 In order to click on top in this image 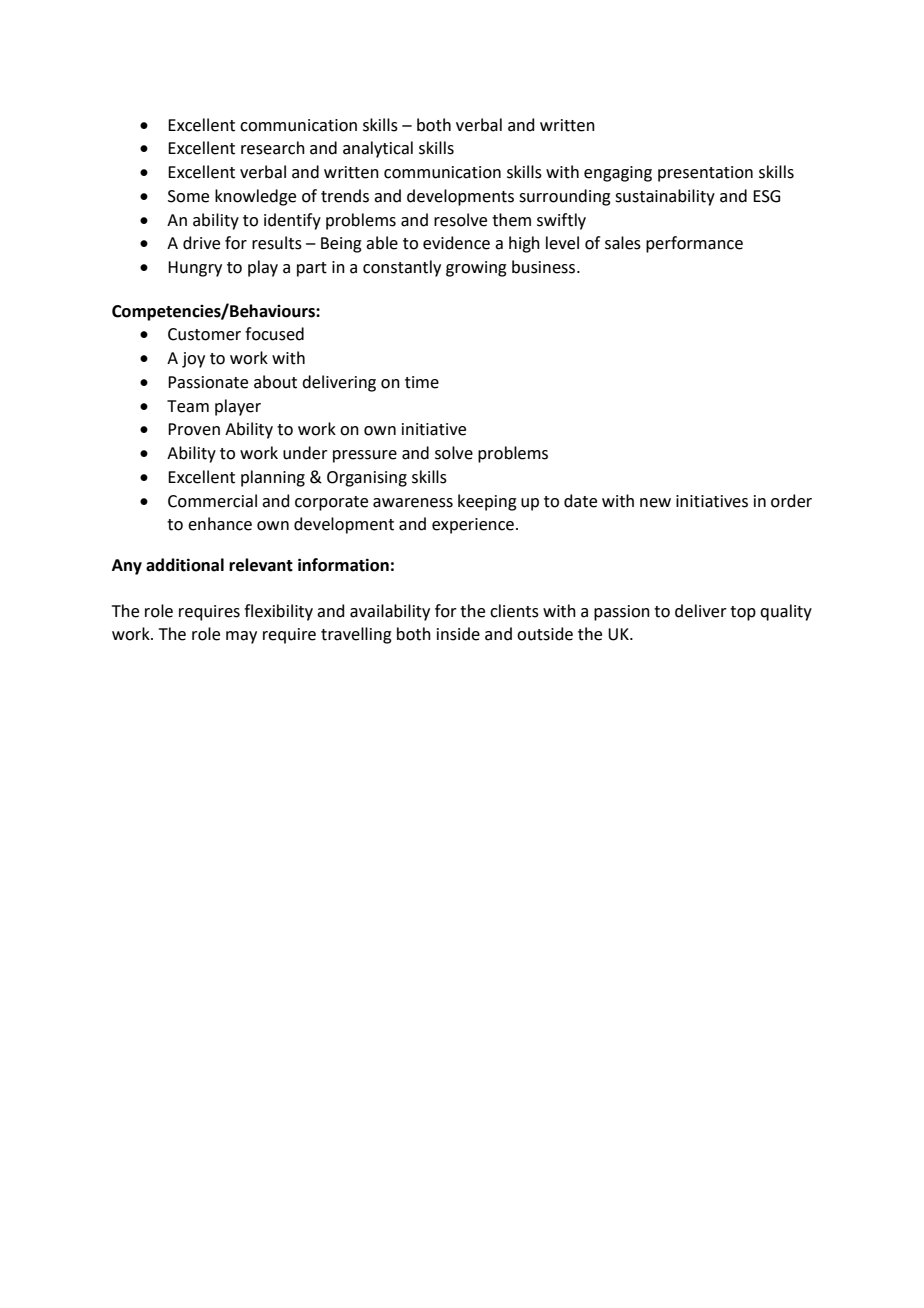, I will do `click(743, 613)`.
